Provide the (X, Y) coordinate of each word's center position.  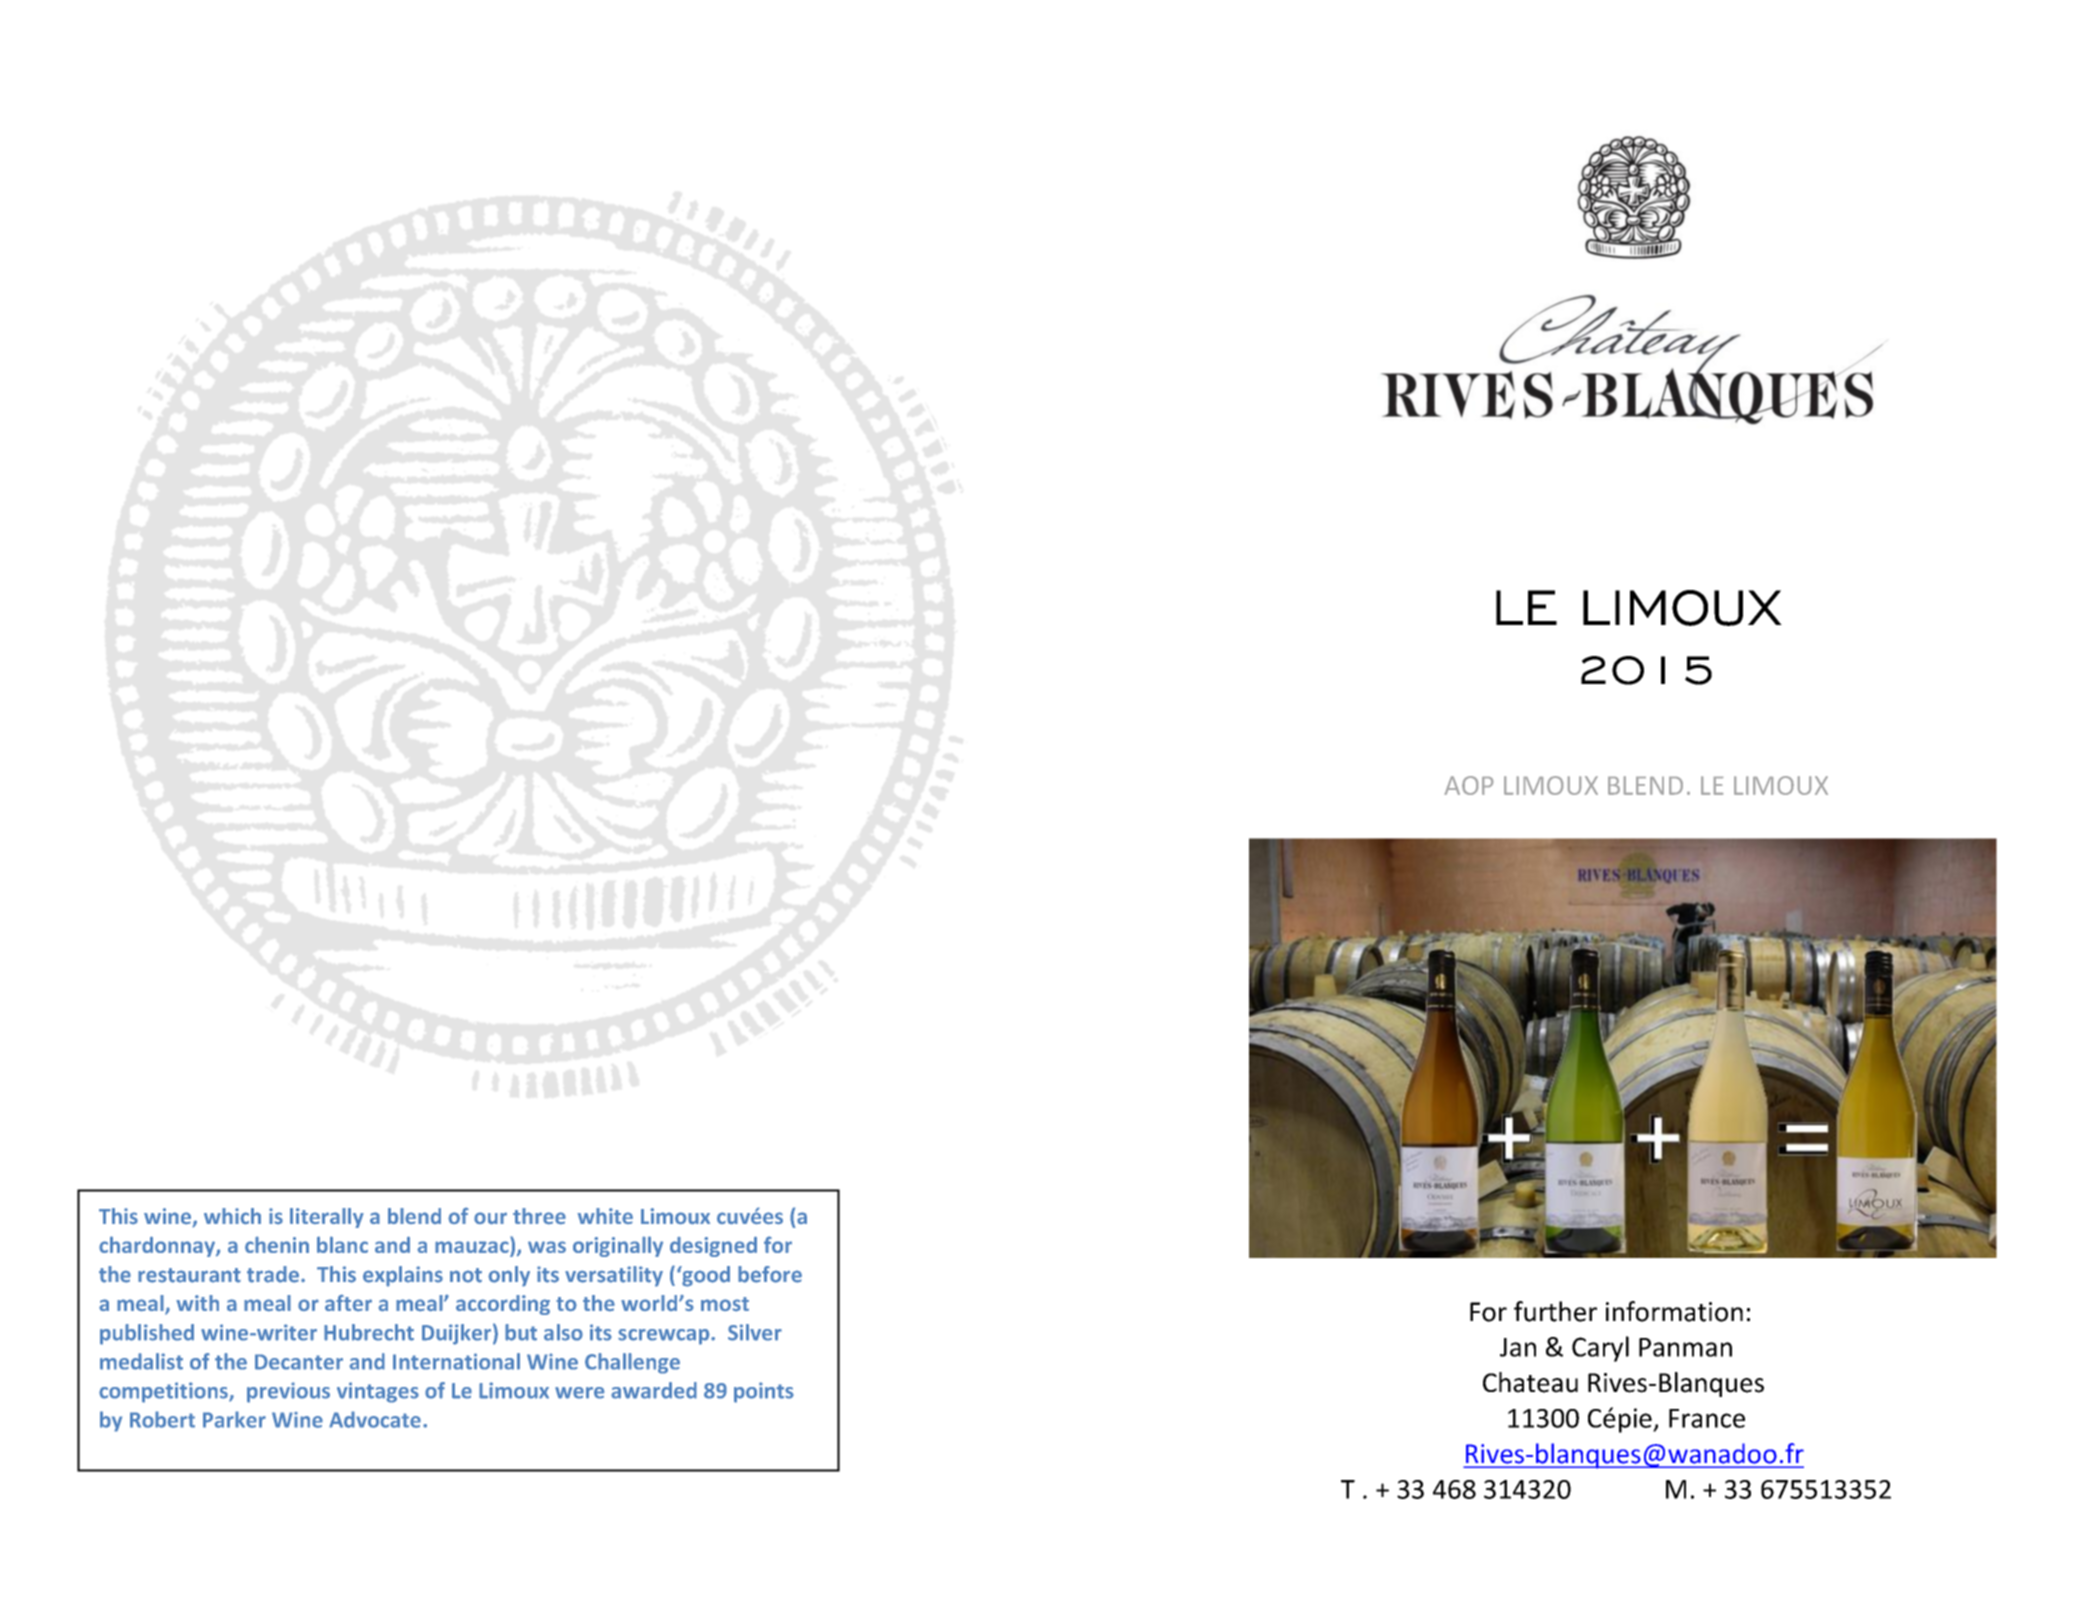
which (232, 1216)
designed (713, 1246)
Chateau (1530, 1382)
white (605, 1216)
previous (288, 1392)
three (539, 1216)
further (1555, 1311)
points (764, 1392)
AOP (1469, 785)
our (490, 1218)
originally (618, 1246)
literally (327, 1218)
